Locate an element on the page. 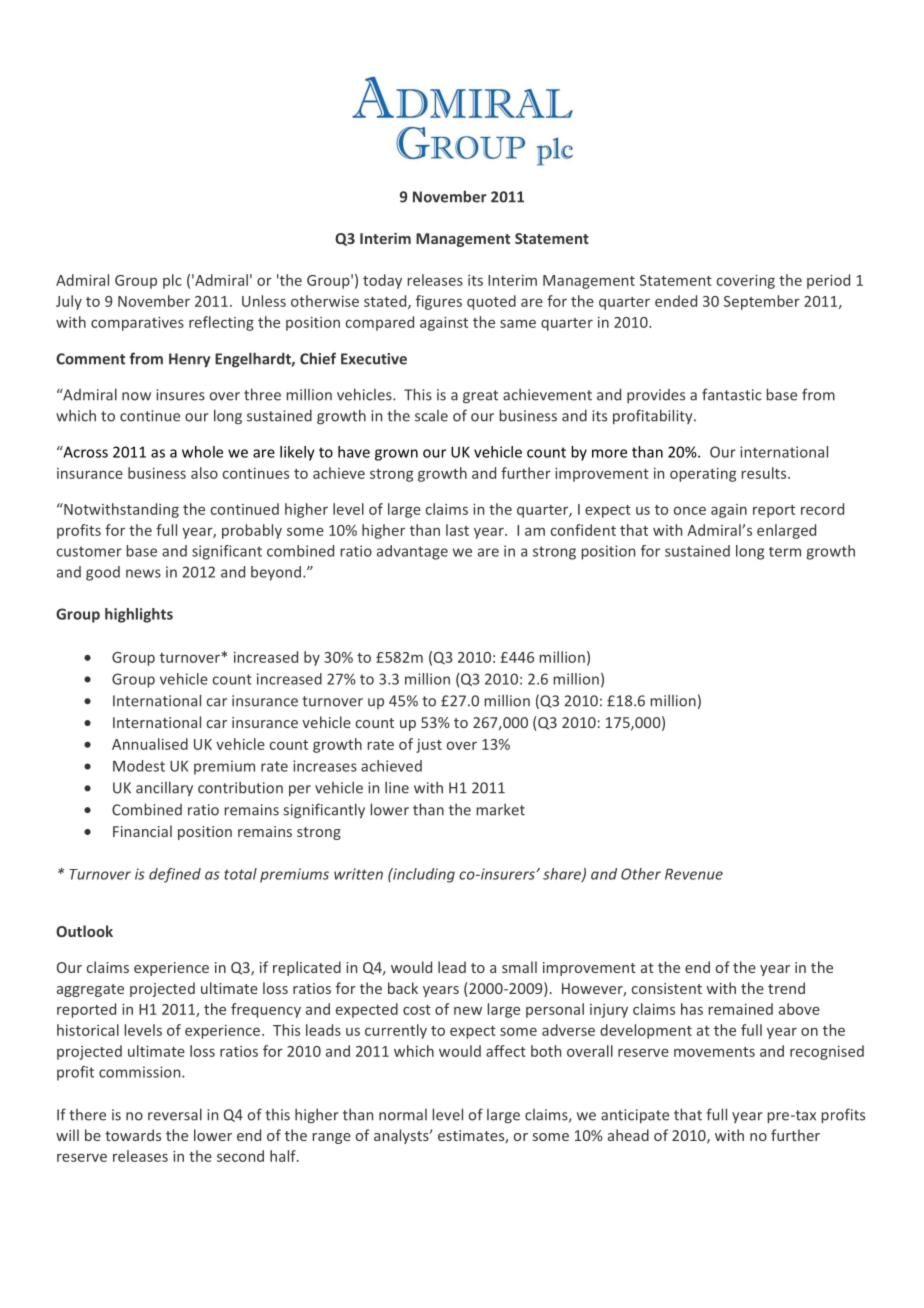 The image size is (924, 1308). term is located at coordinates (785, 552).
